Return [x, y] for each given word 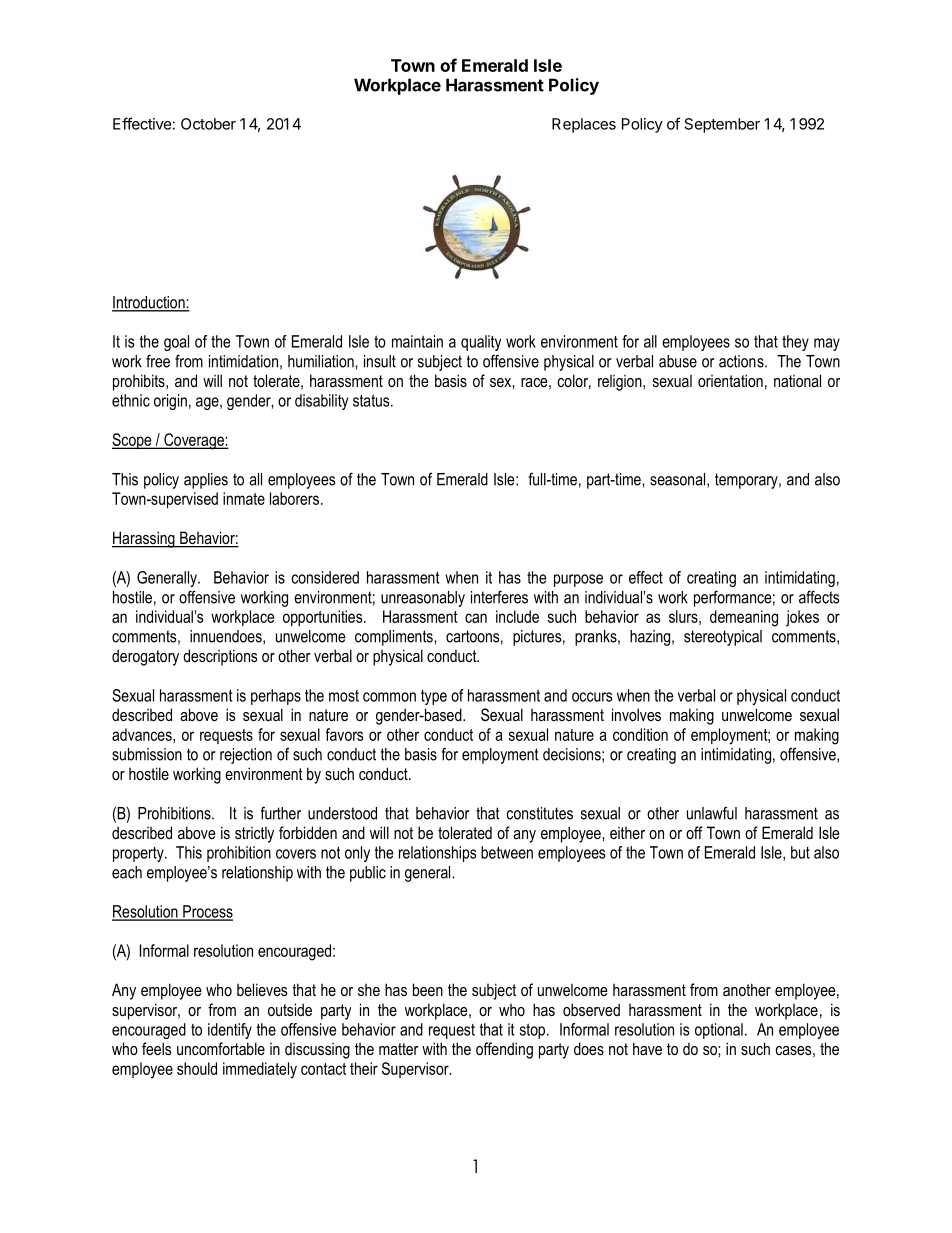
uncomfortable [221, 1048]
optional [719, 1031]
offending [504, 1050]
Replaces [584, 125]
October [208, 124]
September [722, 125]
